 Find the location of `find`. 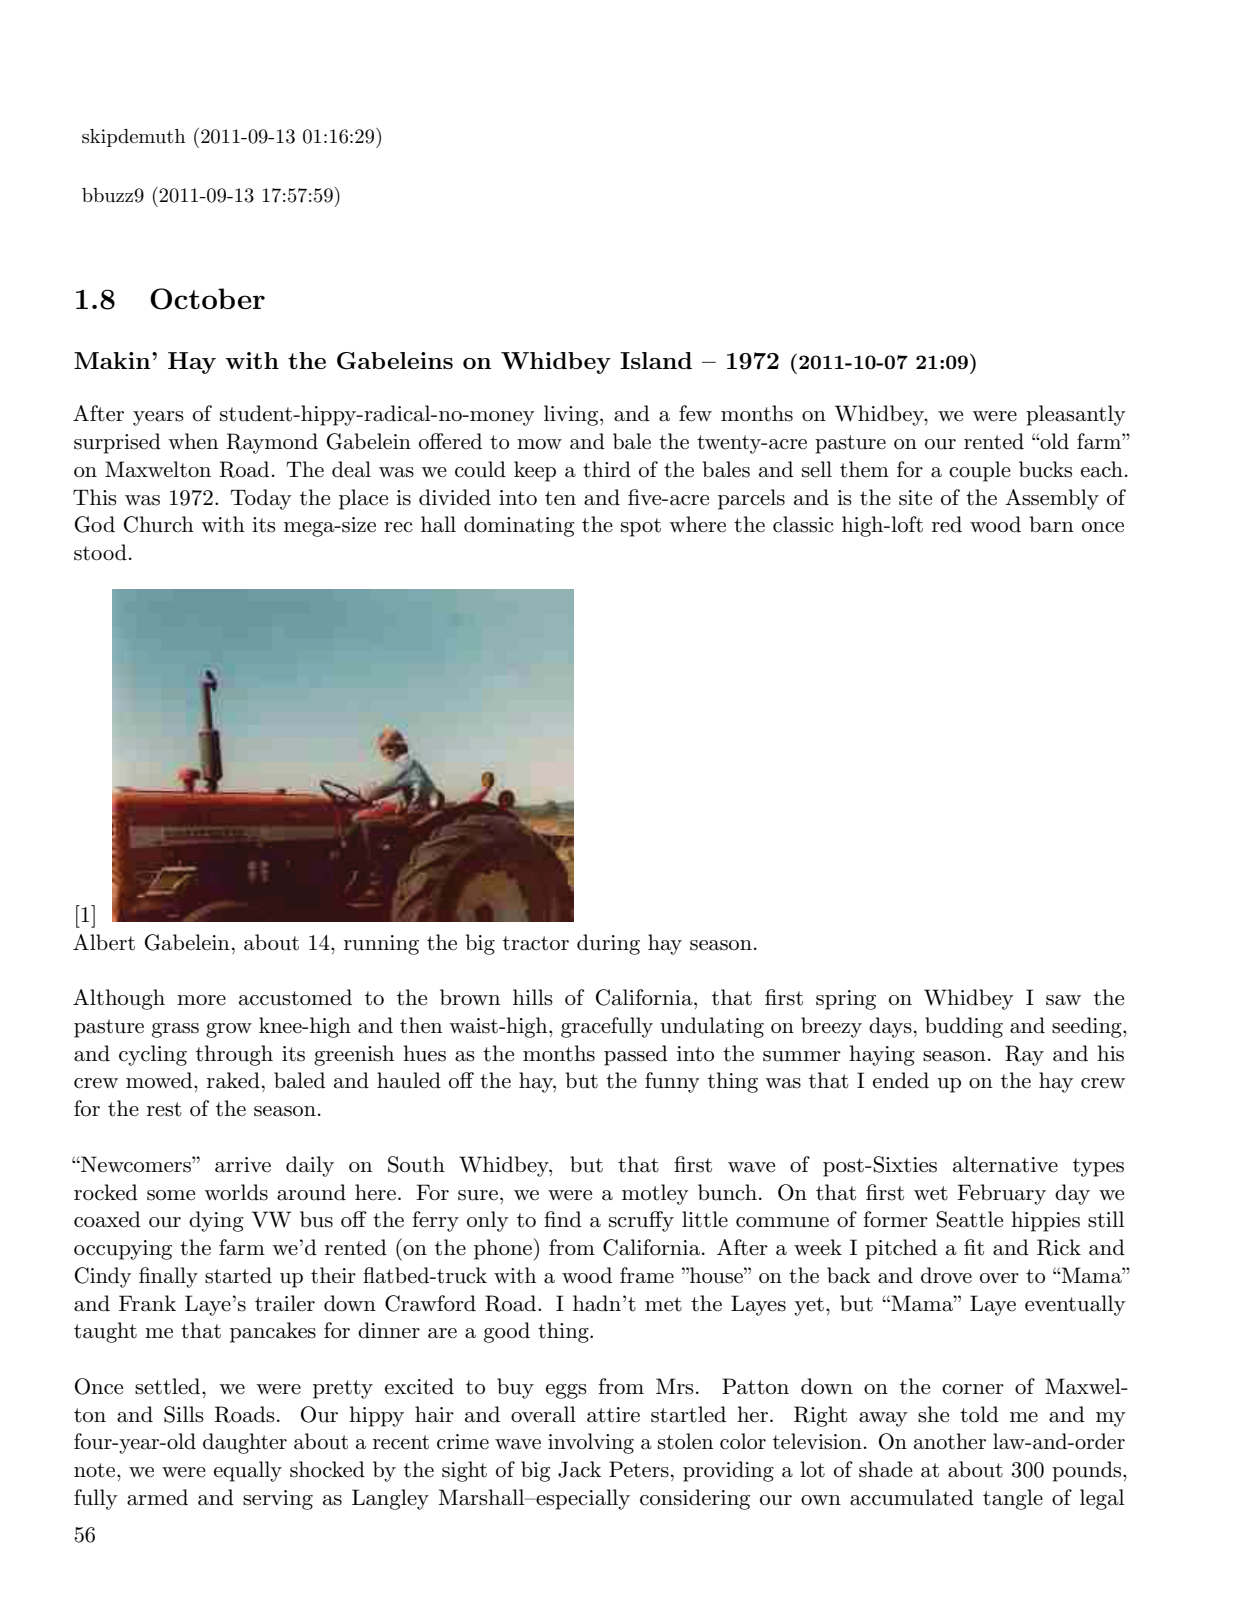

find is located at coordinates (563, 1219).
